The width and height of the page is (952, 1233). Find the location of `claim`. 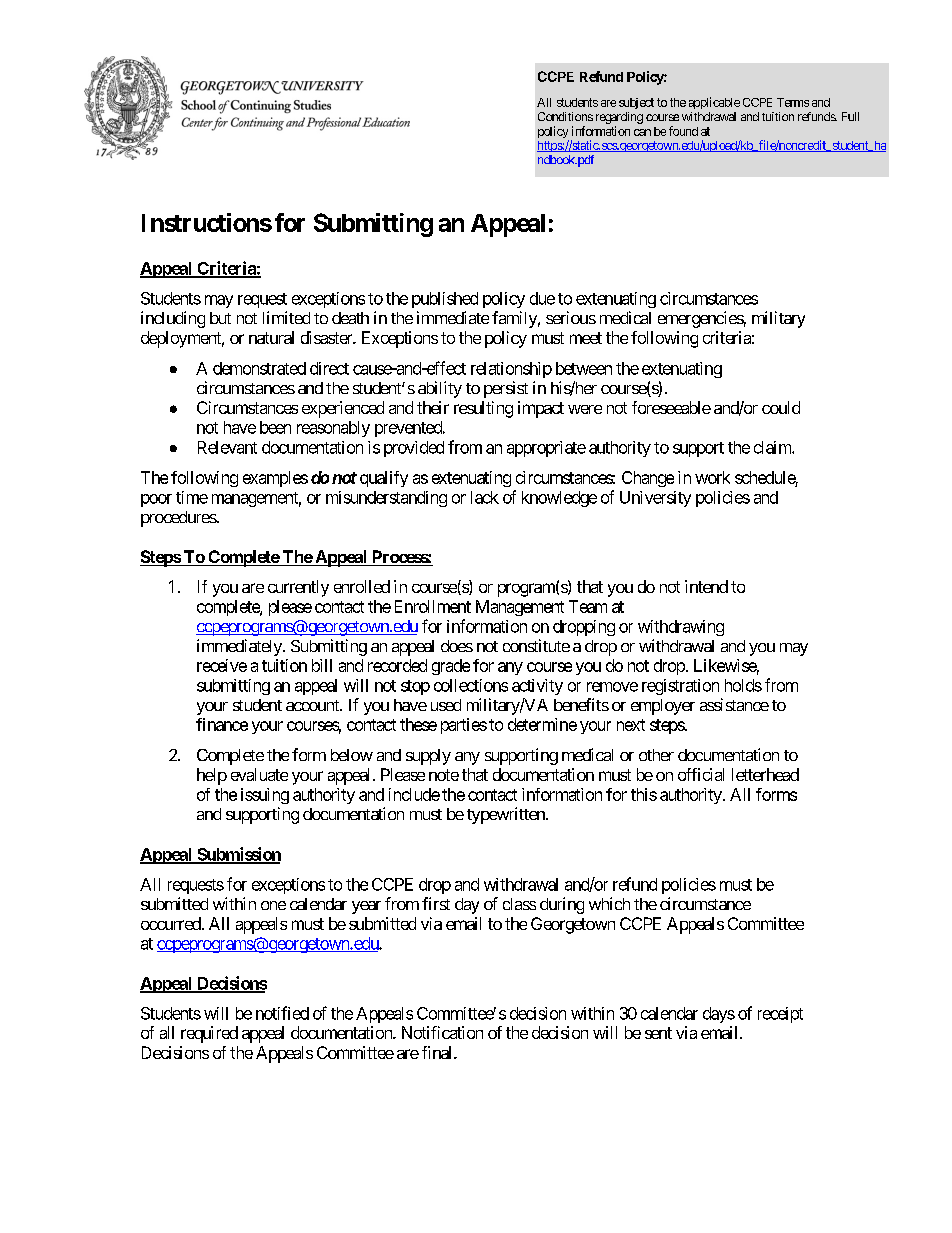

claim is located at coordinates (773, 447).
